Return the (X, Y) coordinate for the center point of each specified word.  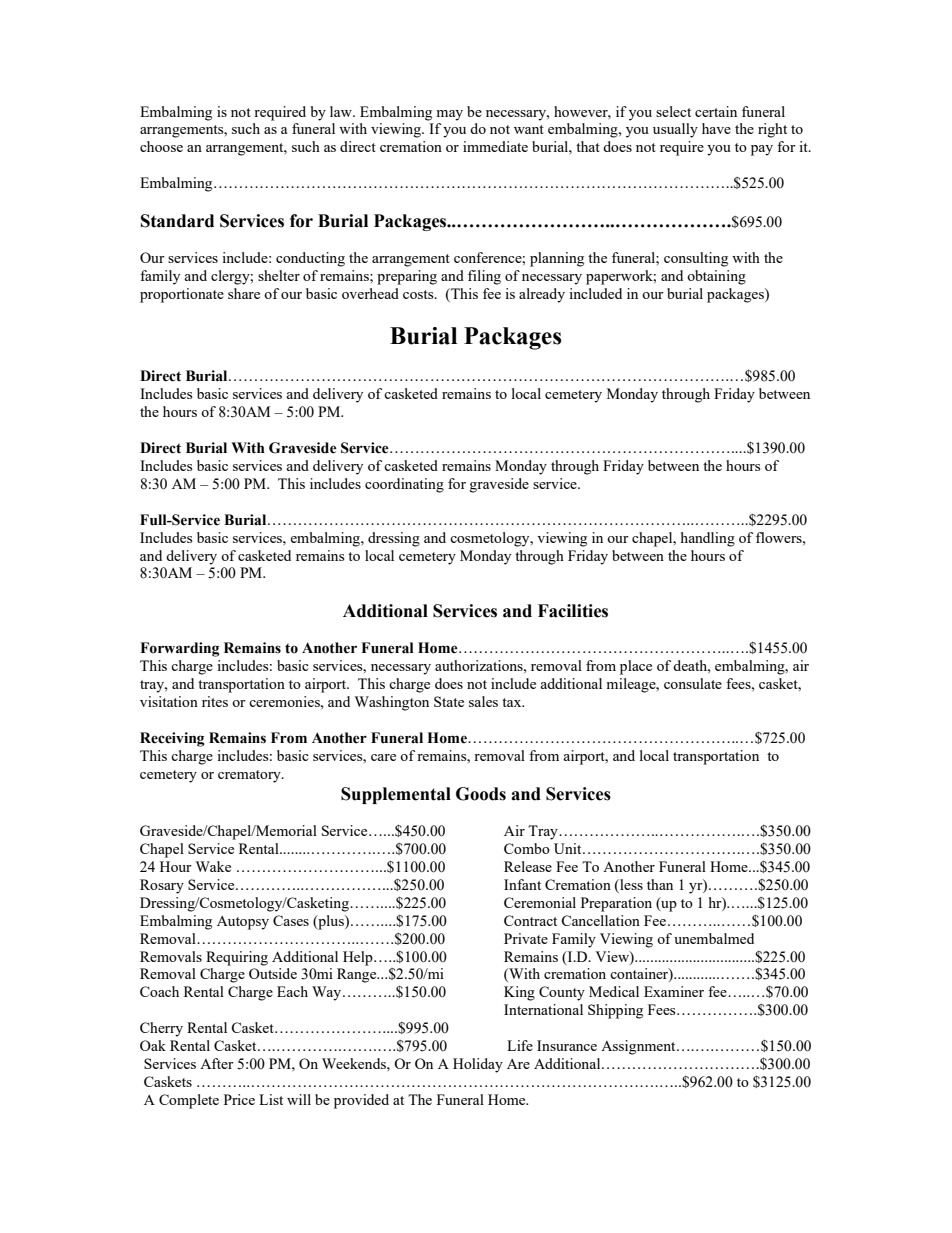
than (660, 884)
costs (419, 294)
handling (708, 539)
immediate (495, 146)
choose (161, 146)
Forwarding (180, 649)
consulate (693, 683)
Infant (522, 884)
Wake (213, 866)
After (217, 1063)
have (716, 128)
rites (215, 701)
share (244, 293)
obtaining (716, 277)
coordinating (404, 485)
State (449, 701)
